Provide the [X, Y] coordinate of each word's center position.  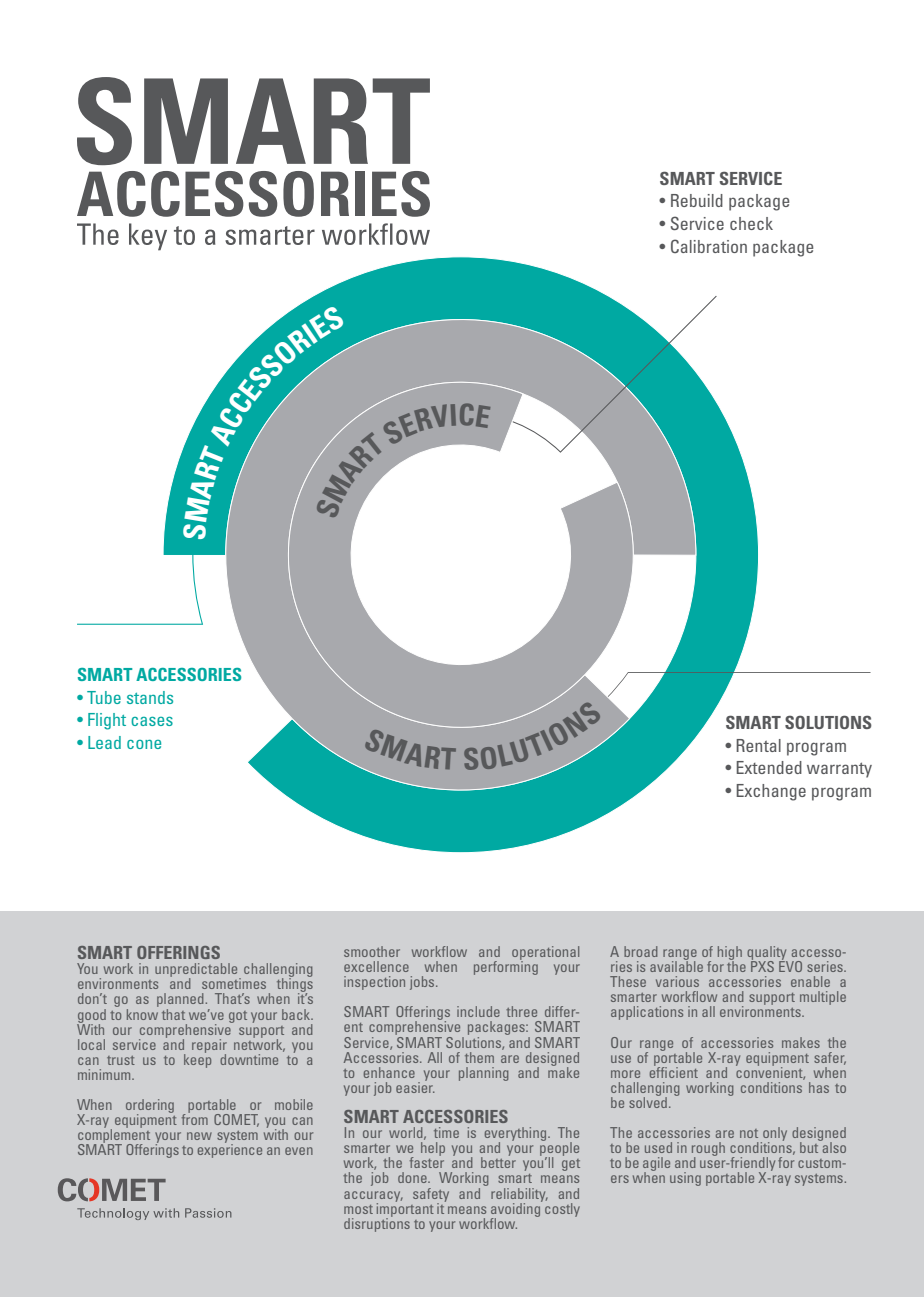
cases [152, 721]
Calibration [709, 246]
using [685, 1179]
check [751, 223]
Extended [769, 767]
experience [230, 1150]
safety [431, 1196]
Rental [758, 745]
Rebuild [697, 200]
